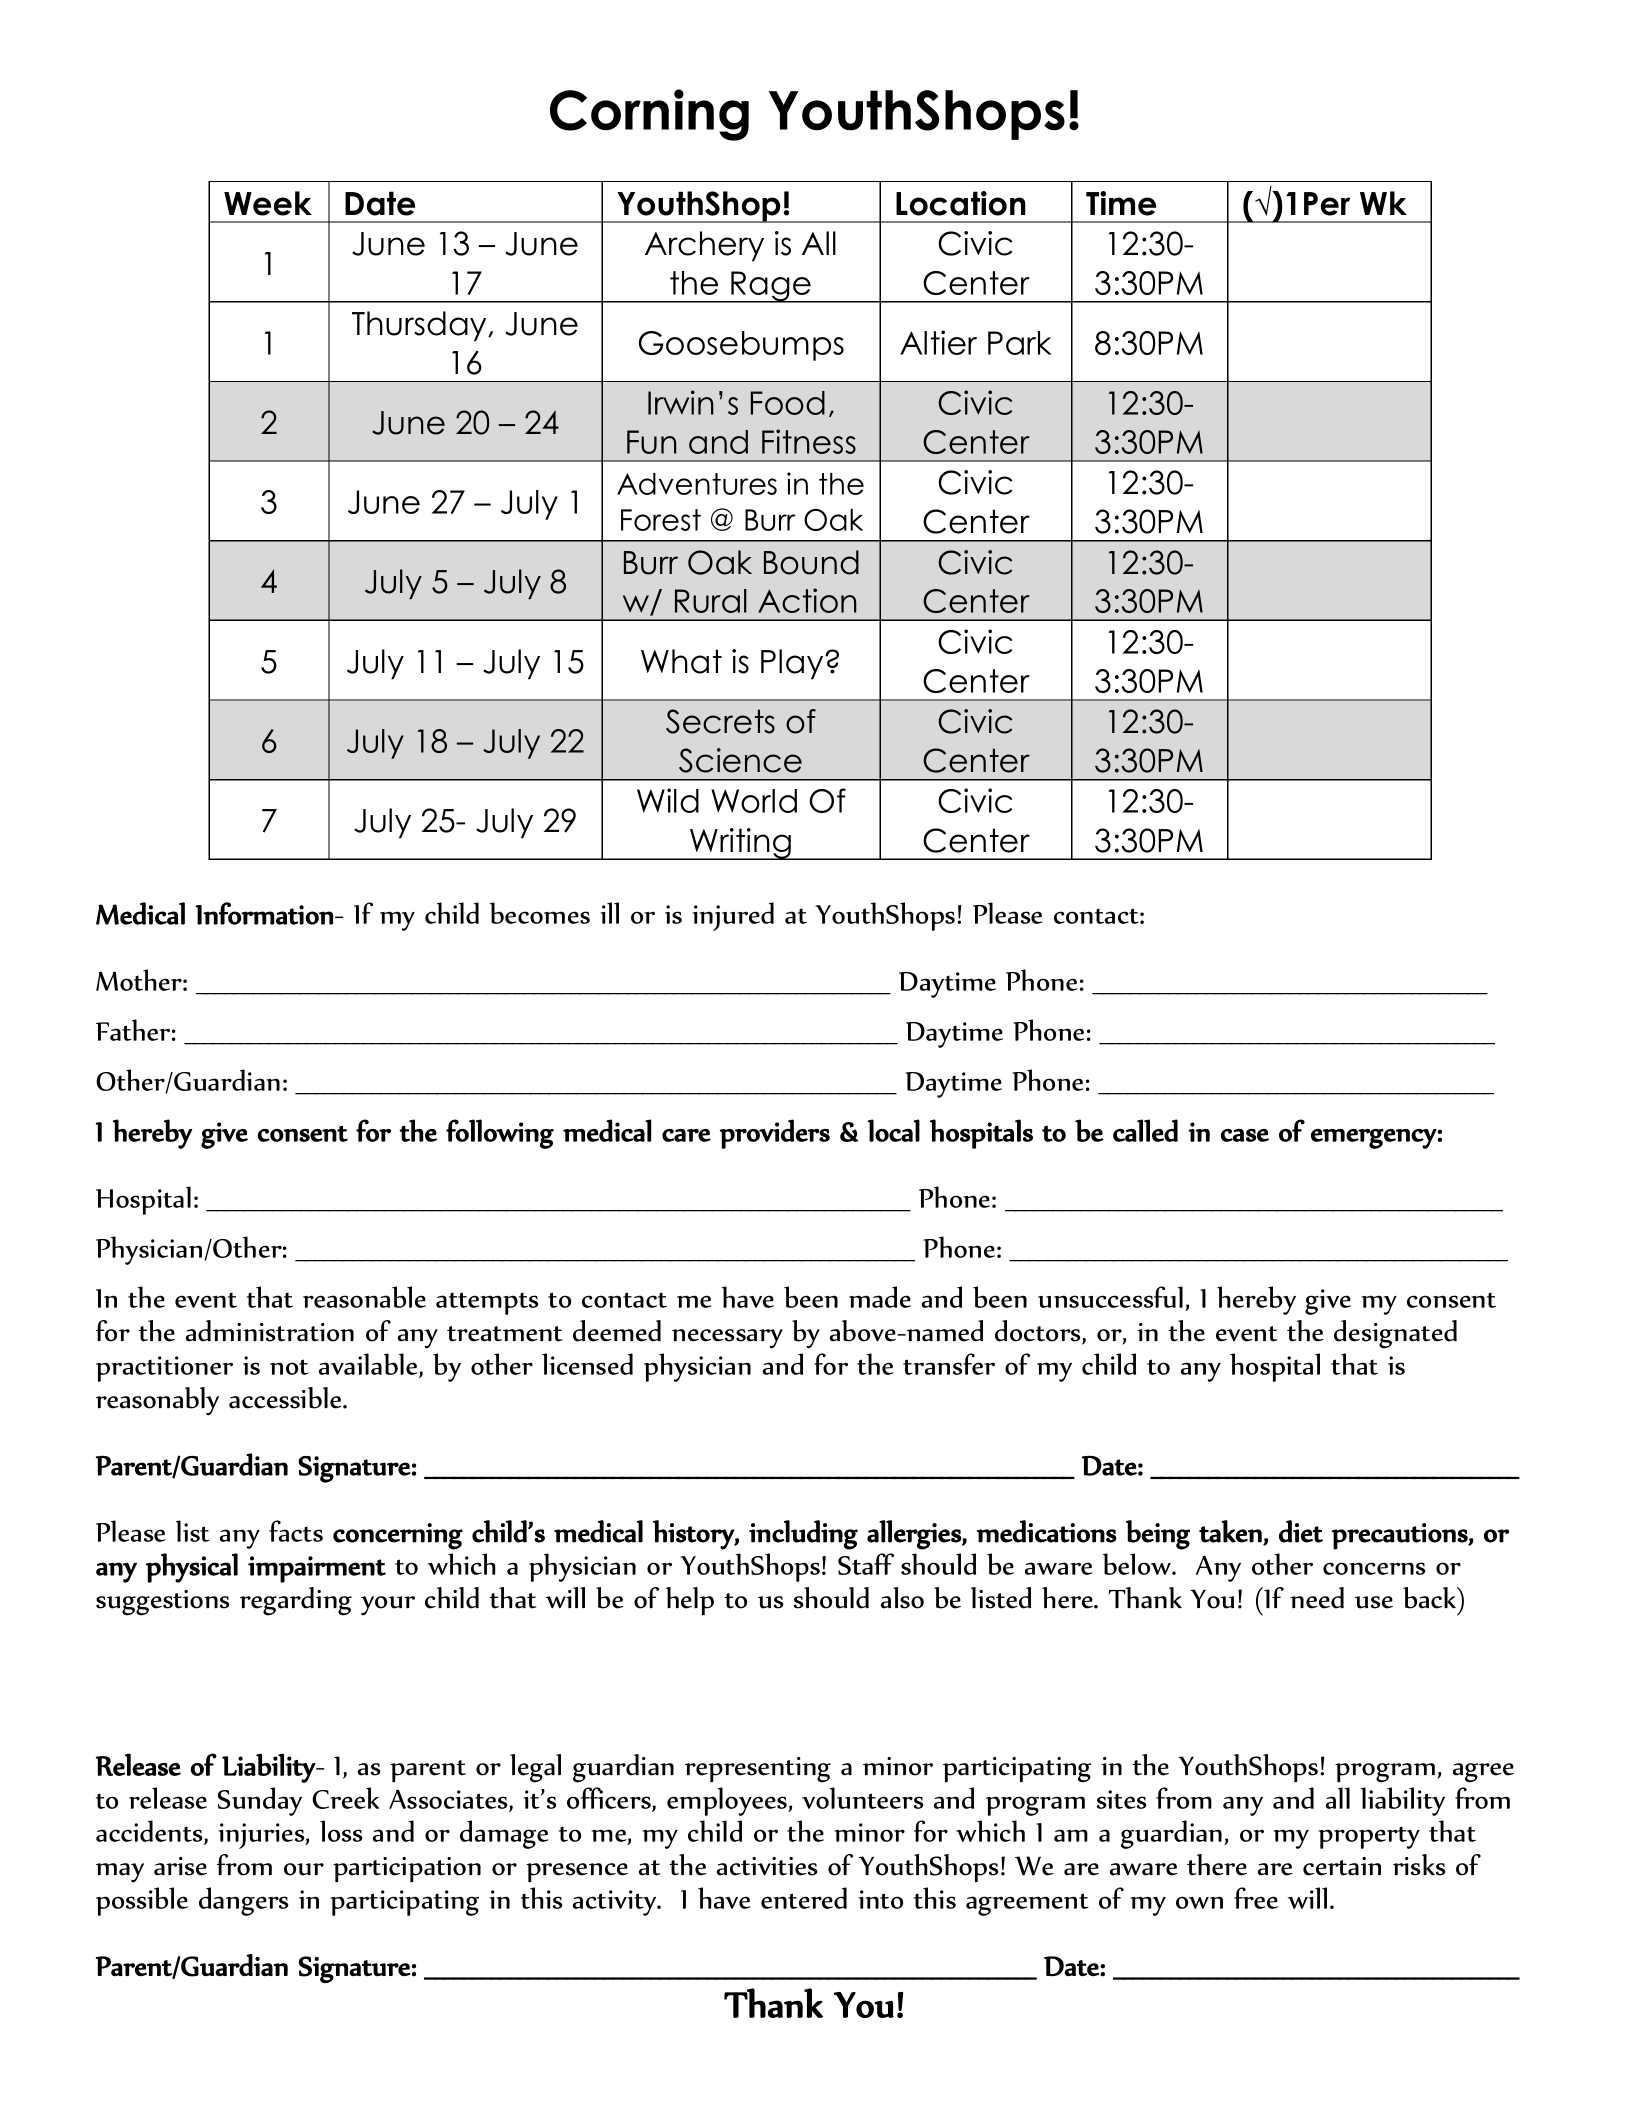  Describe the element at coordinates (767, 1866) in the document. I see `activities` at that location.
